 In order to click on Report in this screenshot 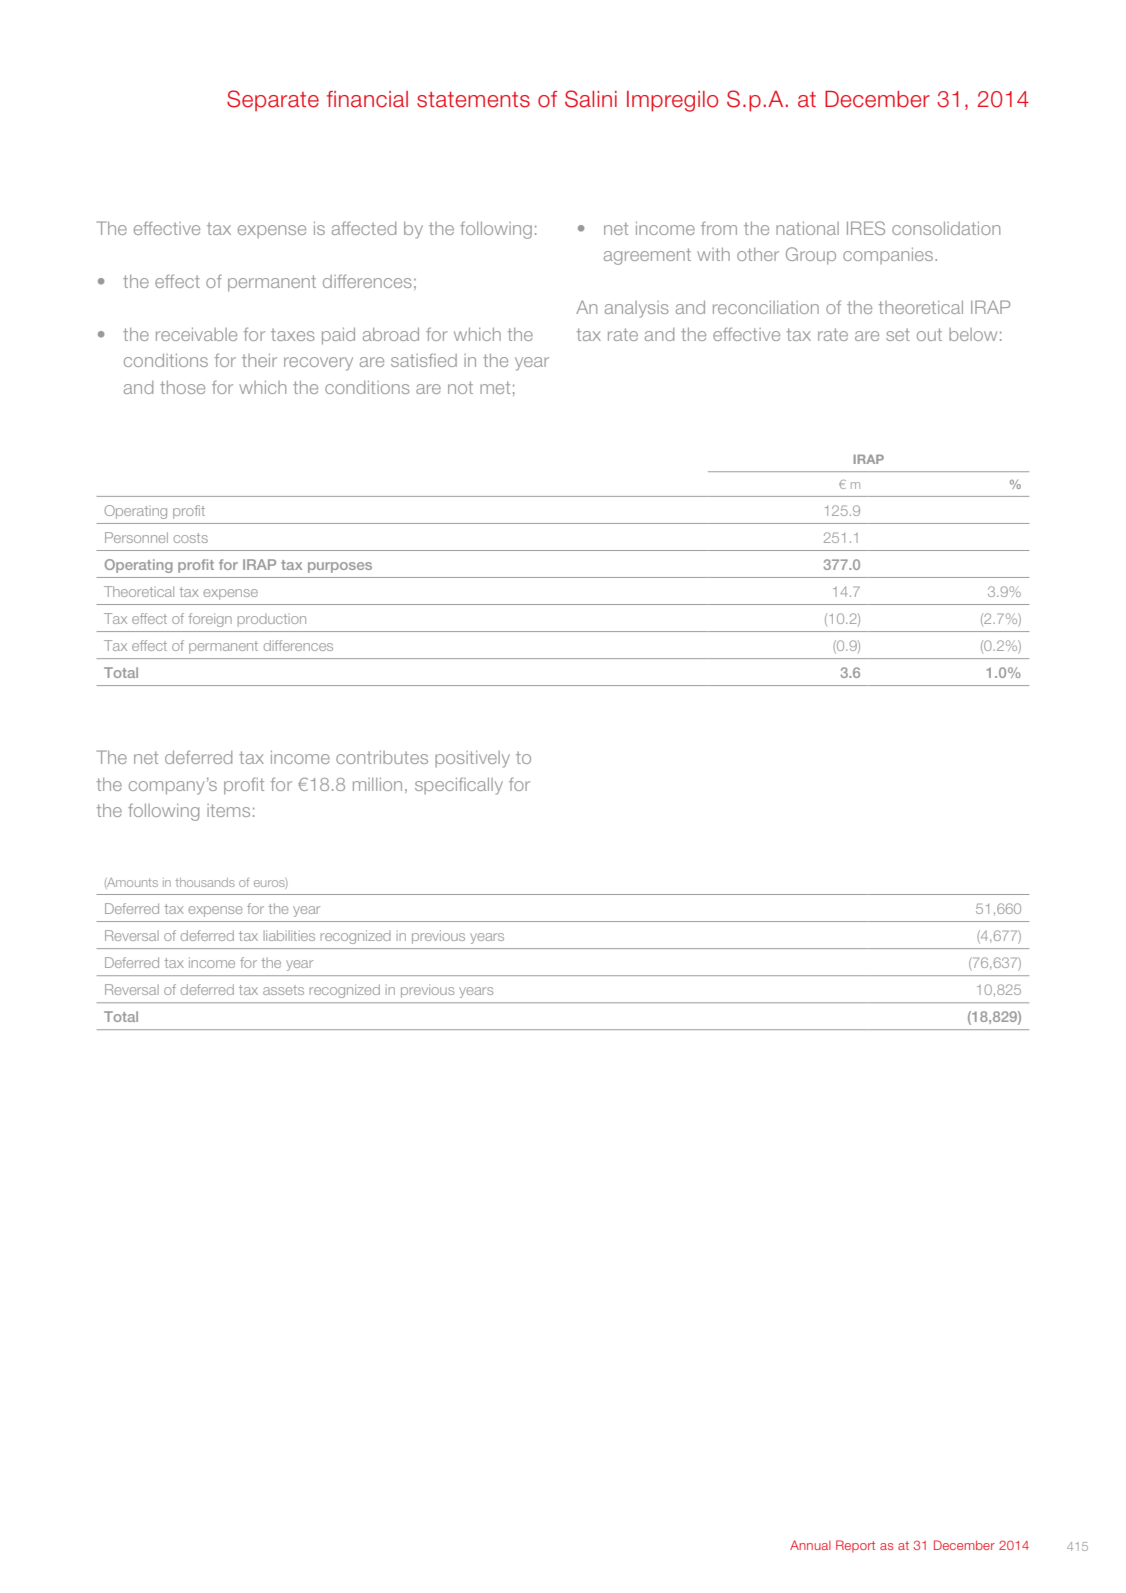, I will do `click(855, 1546)`.
